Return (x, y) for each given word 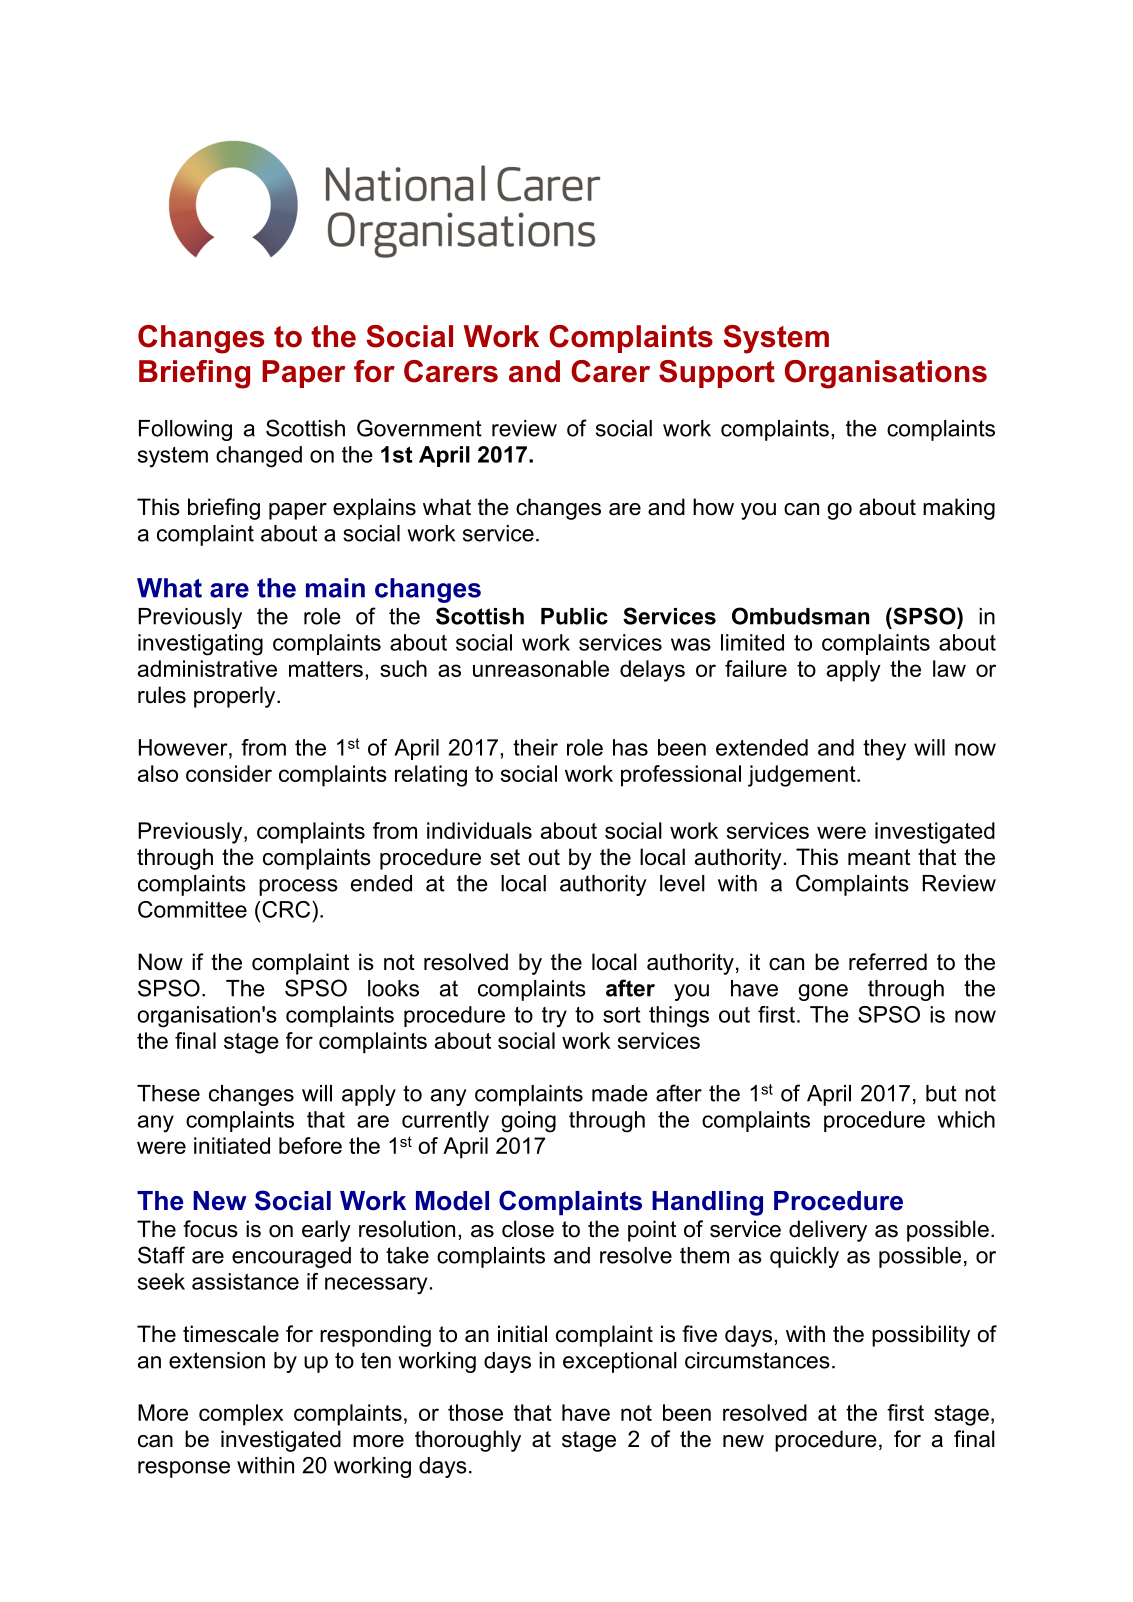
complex (241, 1415)
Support (717, 374)
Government (419, 428)
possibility (921, 1336)
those (475, 1412)
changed (259, 457)
